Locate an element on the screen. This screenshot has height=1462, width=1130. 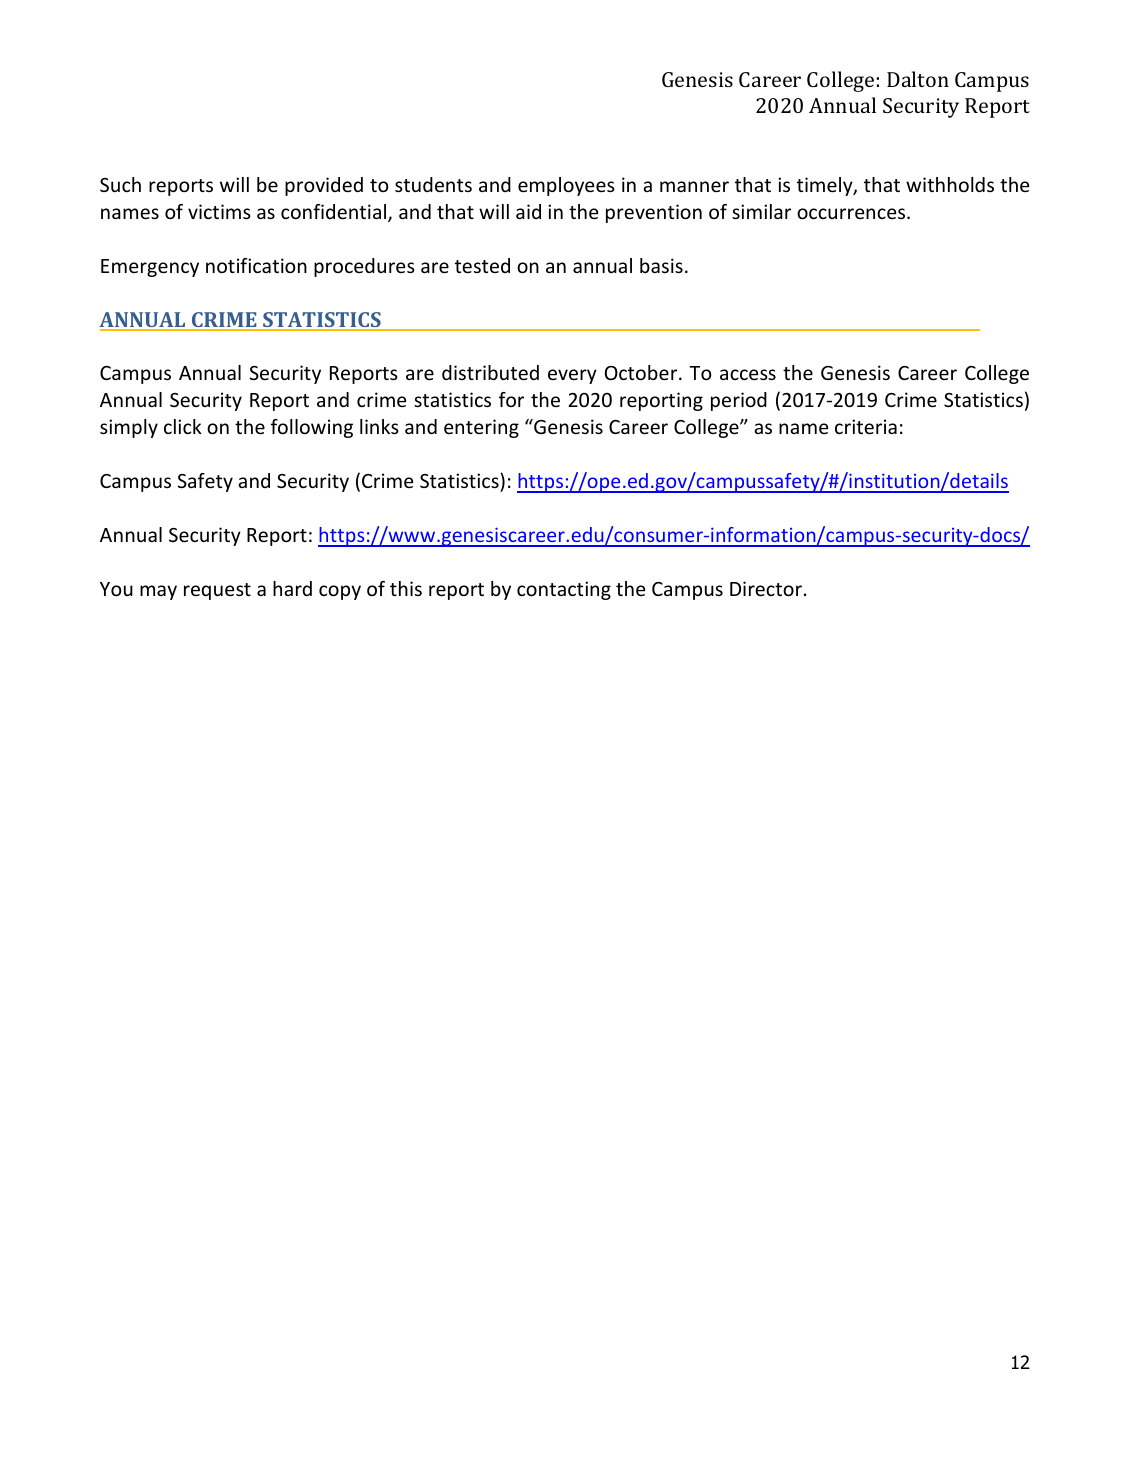
Director is located at coordinates (766, 588).
